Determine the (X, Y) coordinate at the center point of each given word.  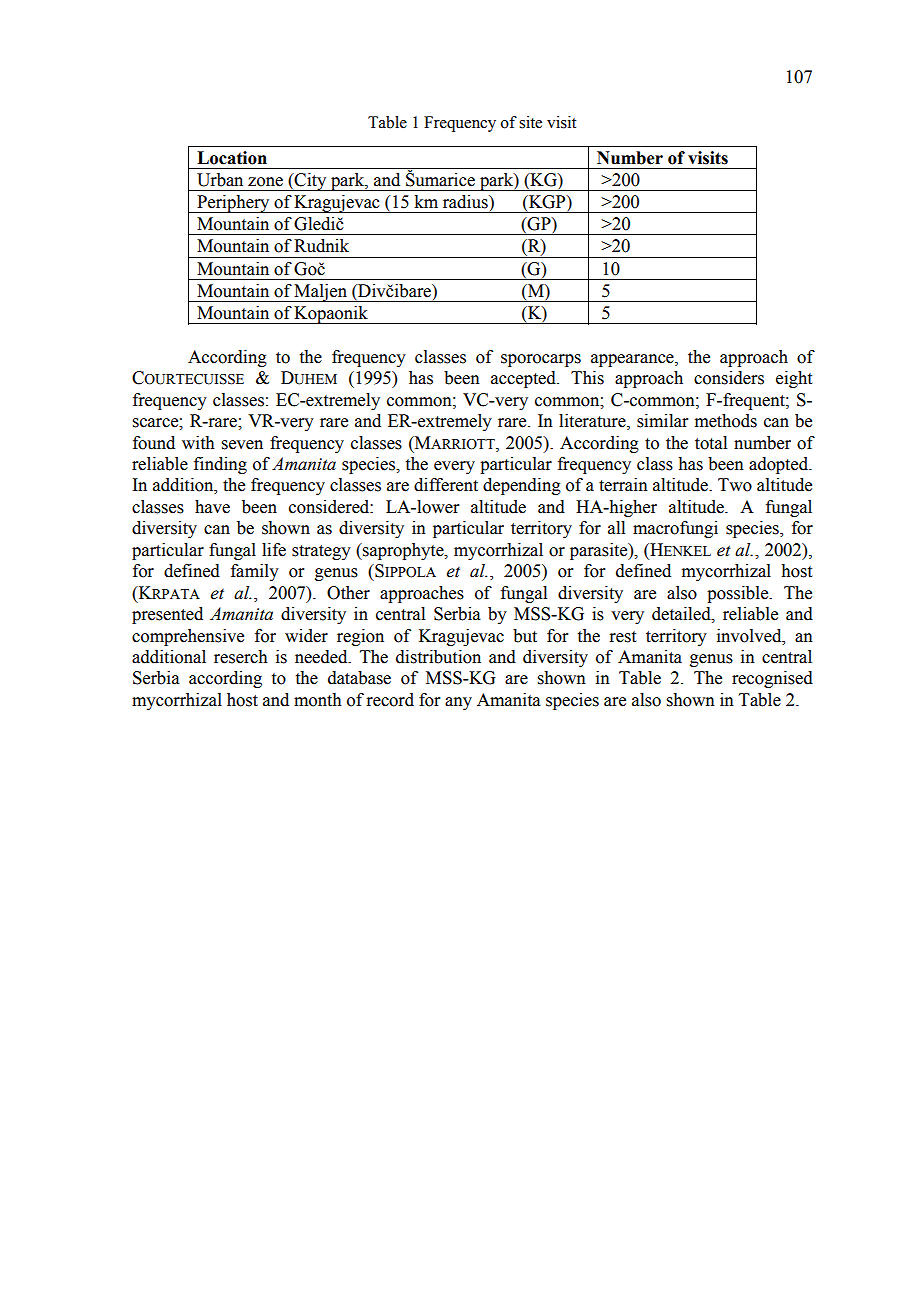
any (458, 703)
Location (232, 158)
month (318, 700)
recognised (772, 679)
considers (729, 378)
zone (265, 182)
